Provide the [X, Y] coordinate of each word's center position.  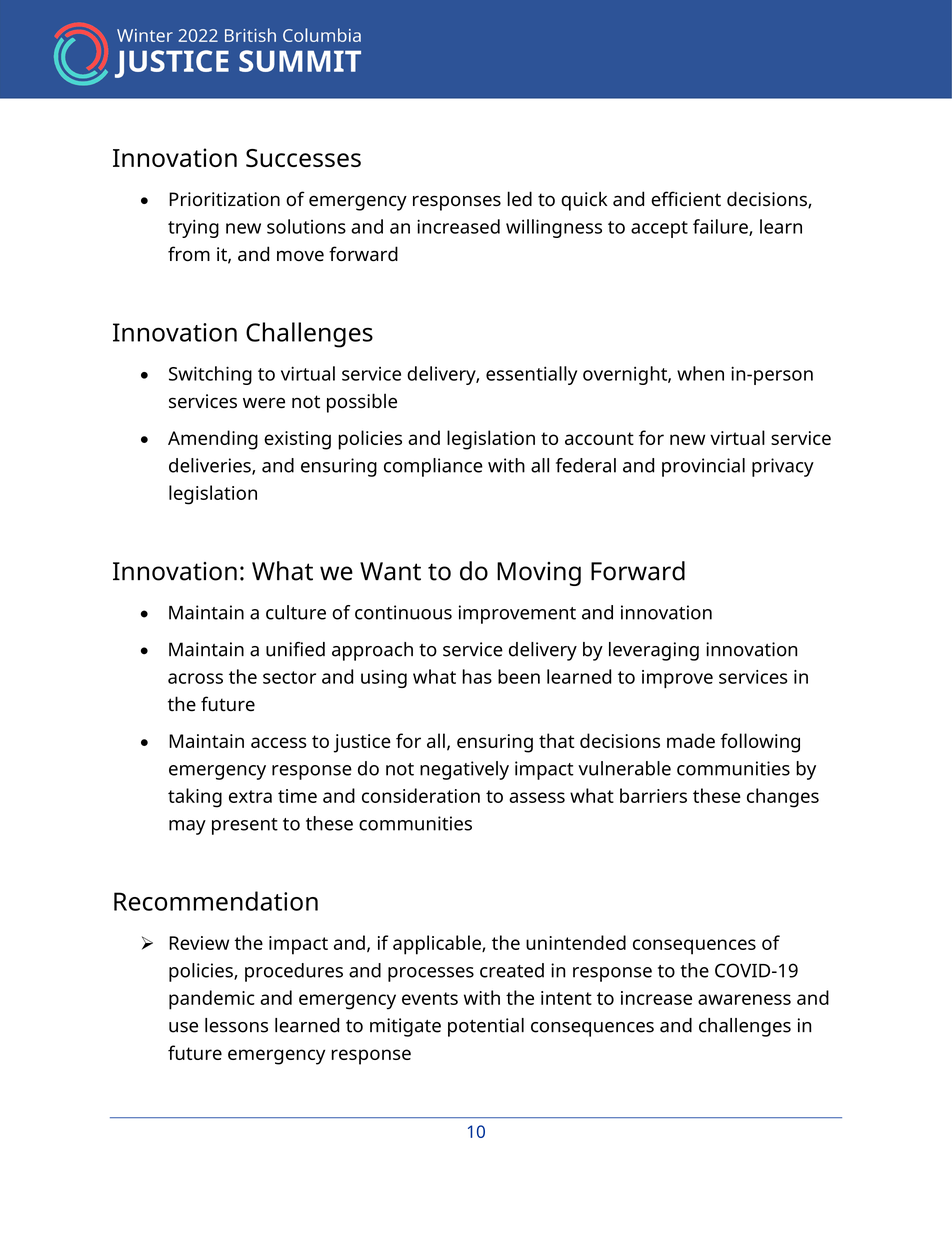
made [691, 740]
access [279, 742]
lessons [236, 1025]
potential [486, 1027]
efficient [686, 199]
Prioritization [224, 199]
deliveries [211, 466]
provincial [703, 467]
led [520, 199]
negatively [464, 770]
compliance [433, 467]
